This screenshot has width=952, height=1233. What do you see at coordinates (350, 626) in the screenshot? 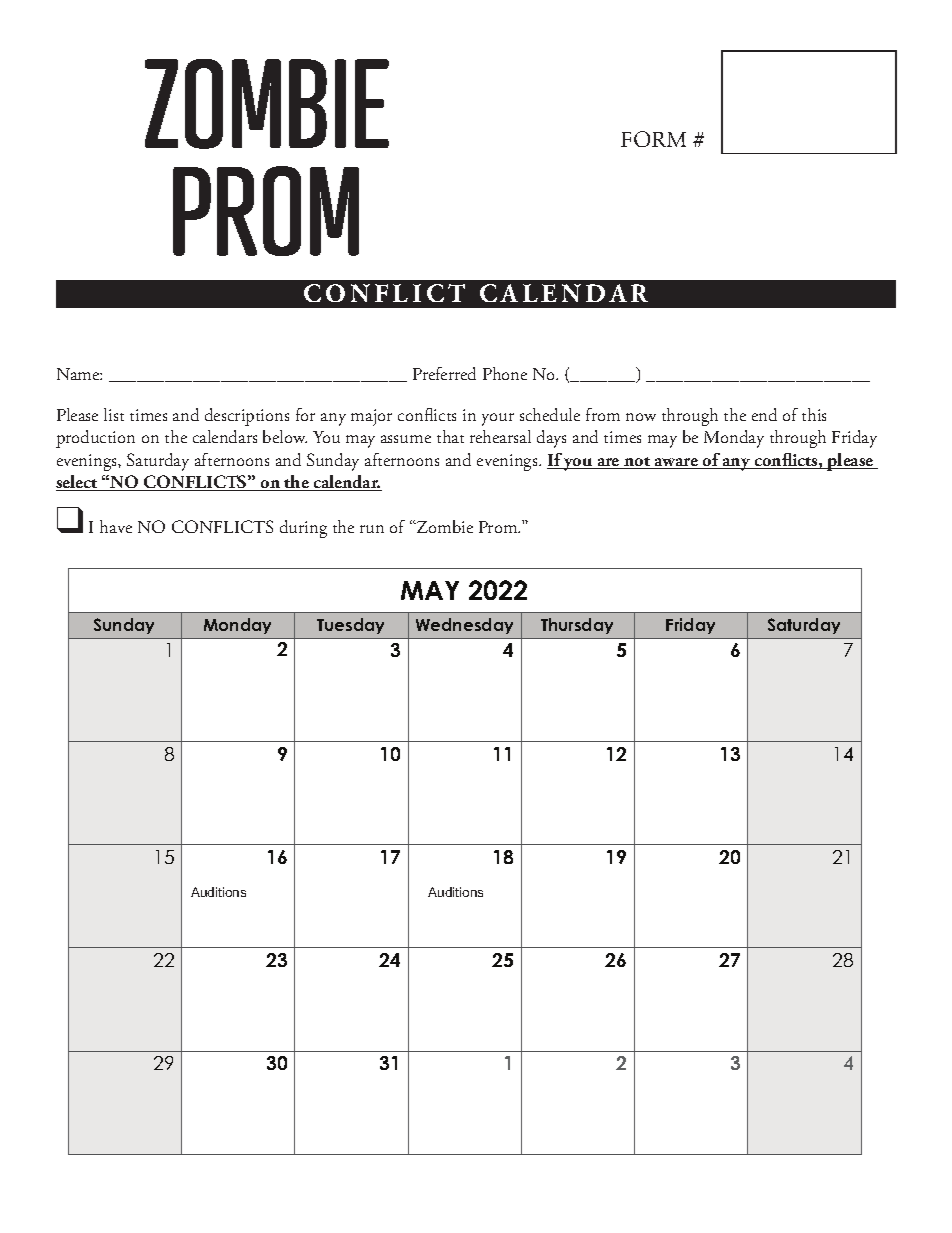
I see `Tuesday` at bounding box center [350, 626].
